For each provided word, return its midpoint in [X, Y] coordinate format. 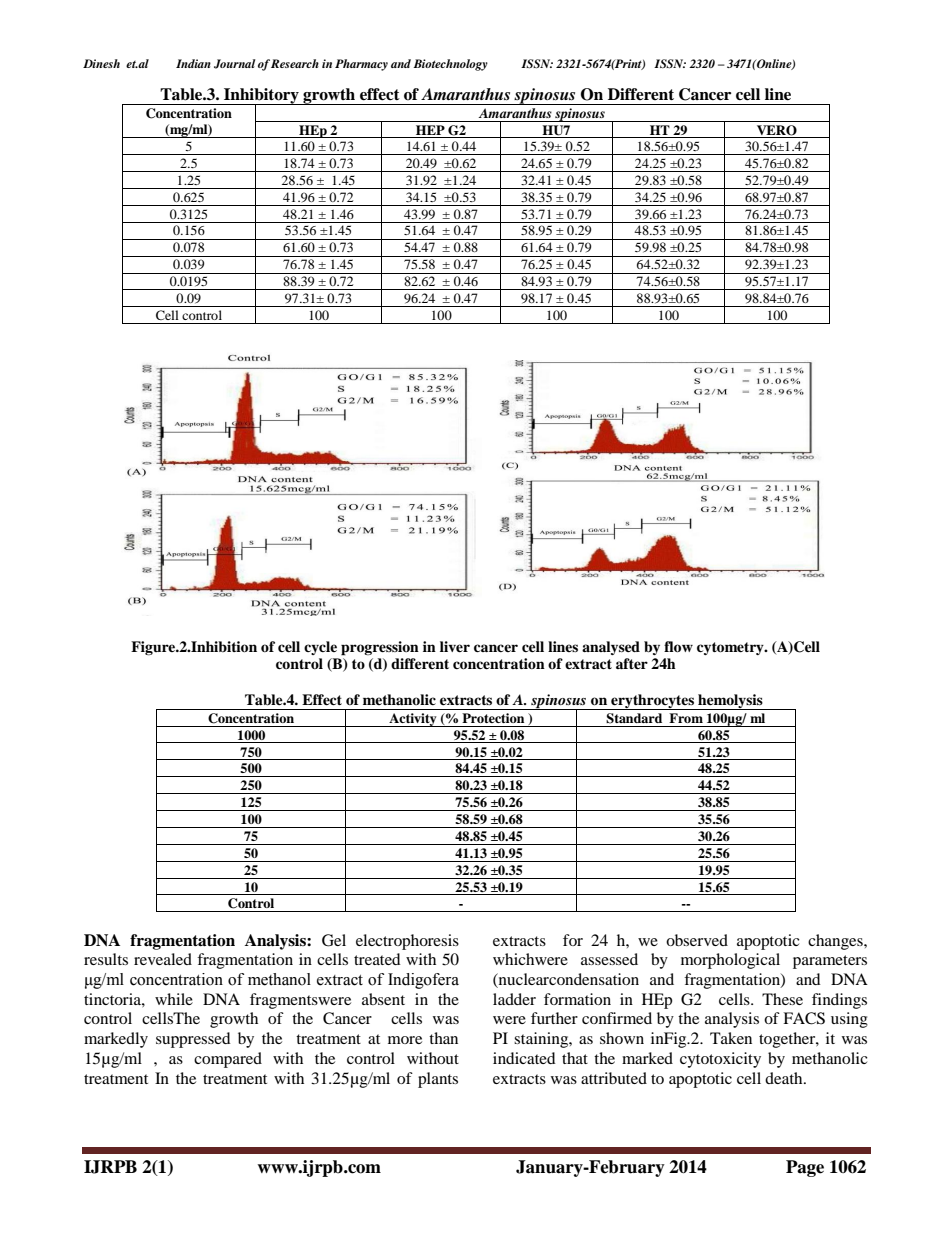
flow [678, 647]
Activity [413, 720]
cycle [320, 648]
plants [438, 1080]
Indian [193, 63]
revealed [163, 959]
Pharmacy [361, 65]
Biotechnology [450, 65]
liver [455, 646]
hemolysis [730, 702]
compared [228, 1060]
